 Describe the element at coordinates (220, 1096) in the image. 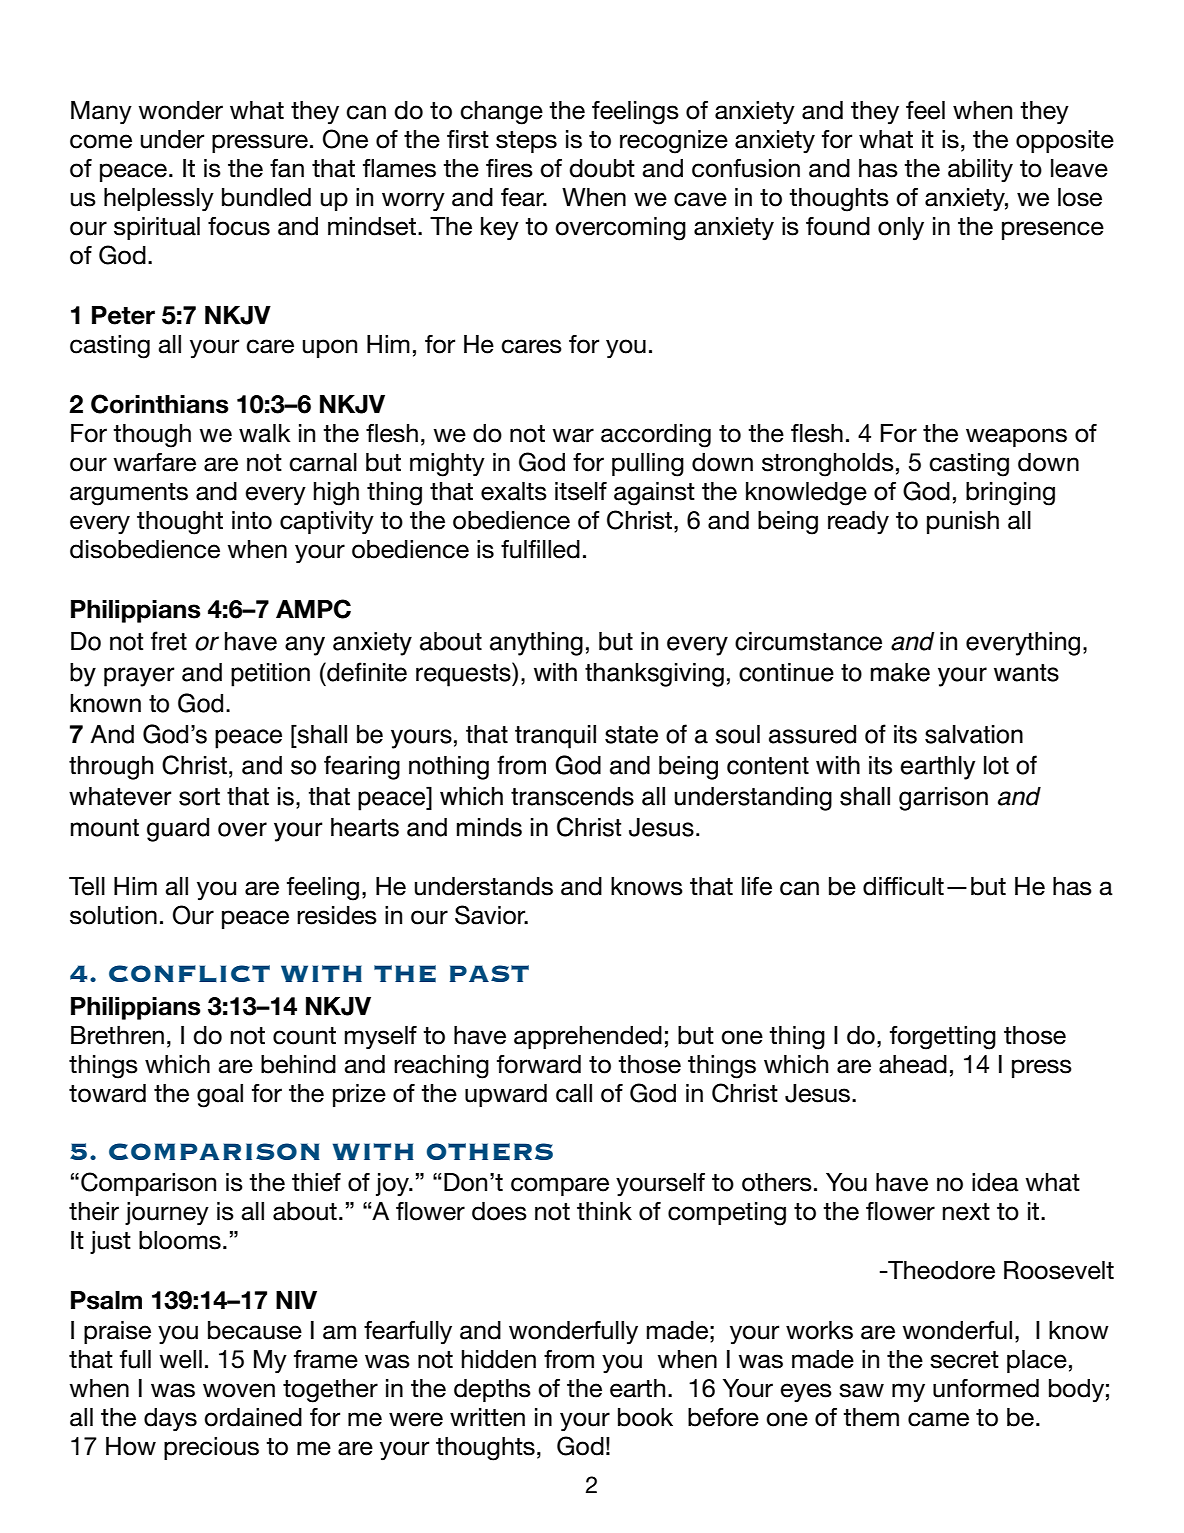

I see `goal` at that location.
